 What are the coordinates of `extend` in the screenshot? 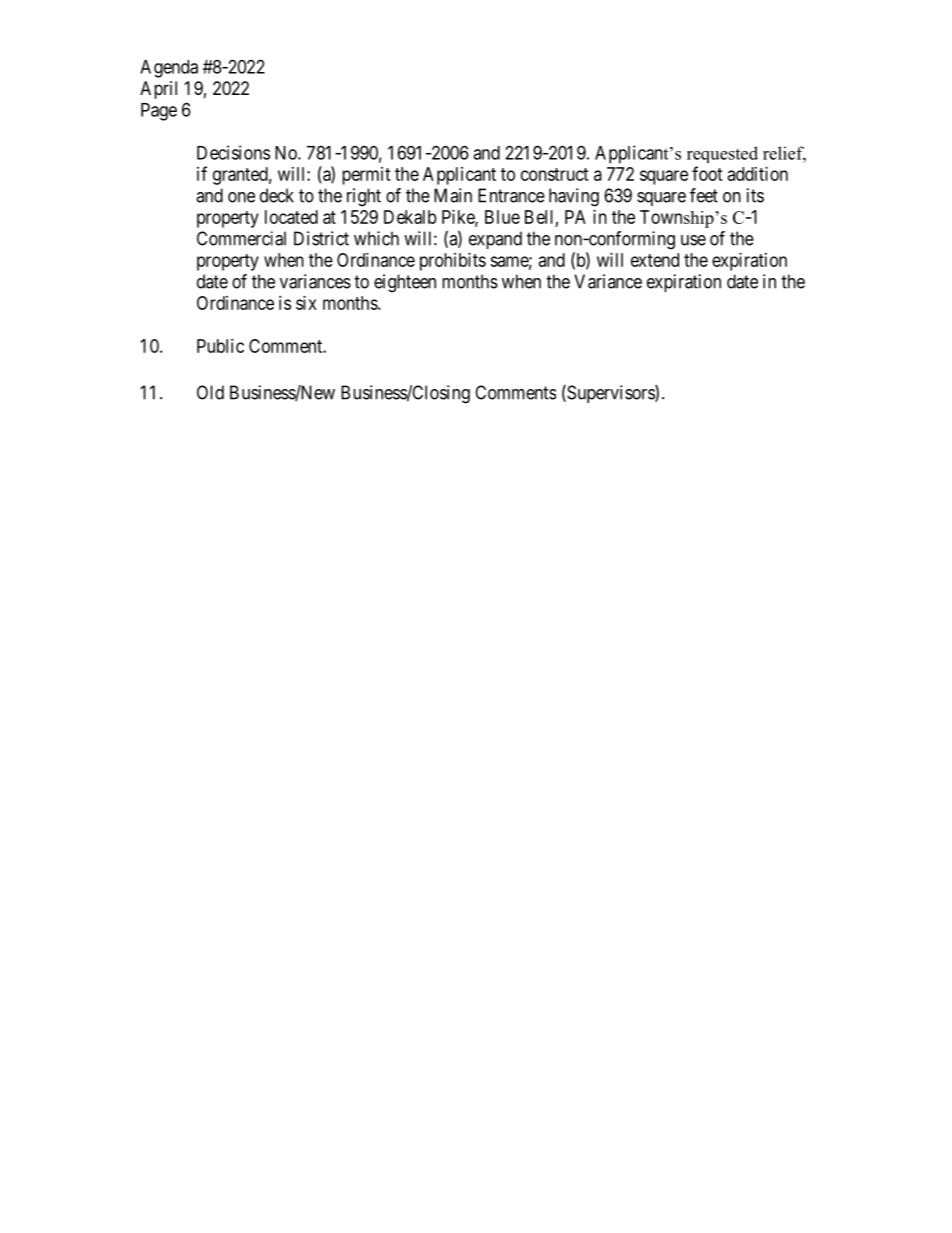 It's located at (655, 260).
